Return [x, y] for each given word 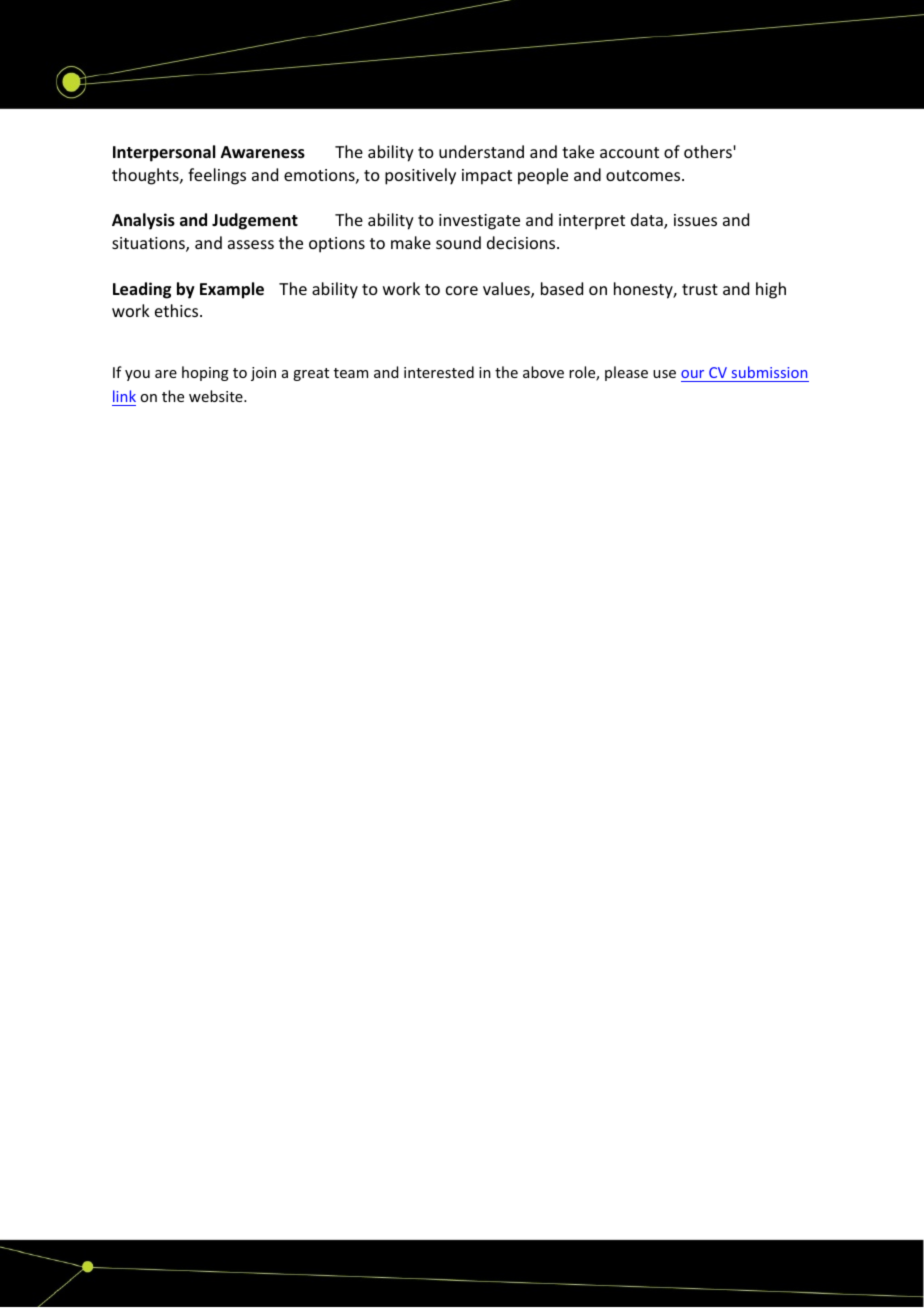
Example [232, 290]
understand [481, 151]
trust [700, 289]
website [217, 396]
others [709, 151]
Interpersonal [164, 153]
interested [439, 372]
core [462, 290]
